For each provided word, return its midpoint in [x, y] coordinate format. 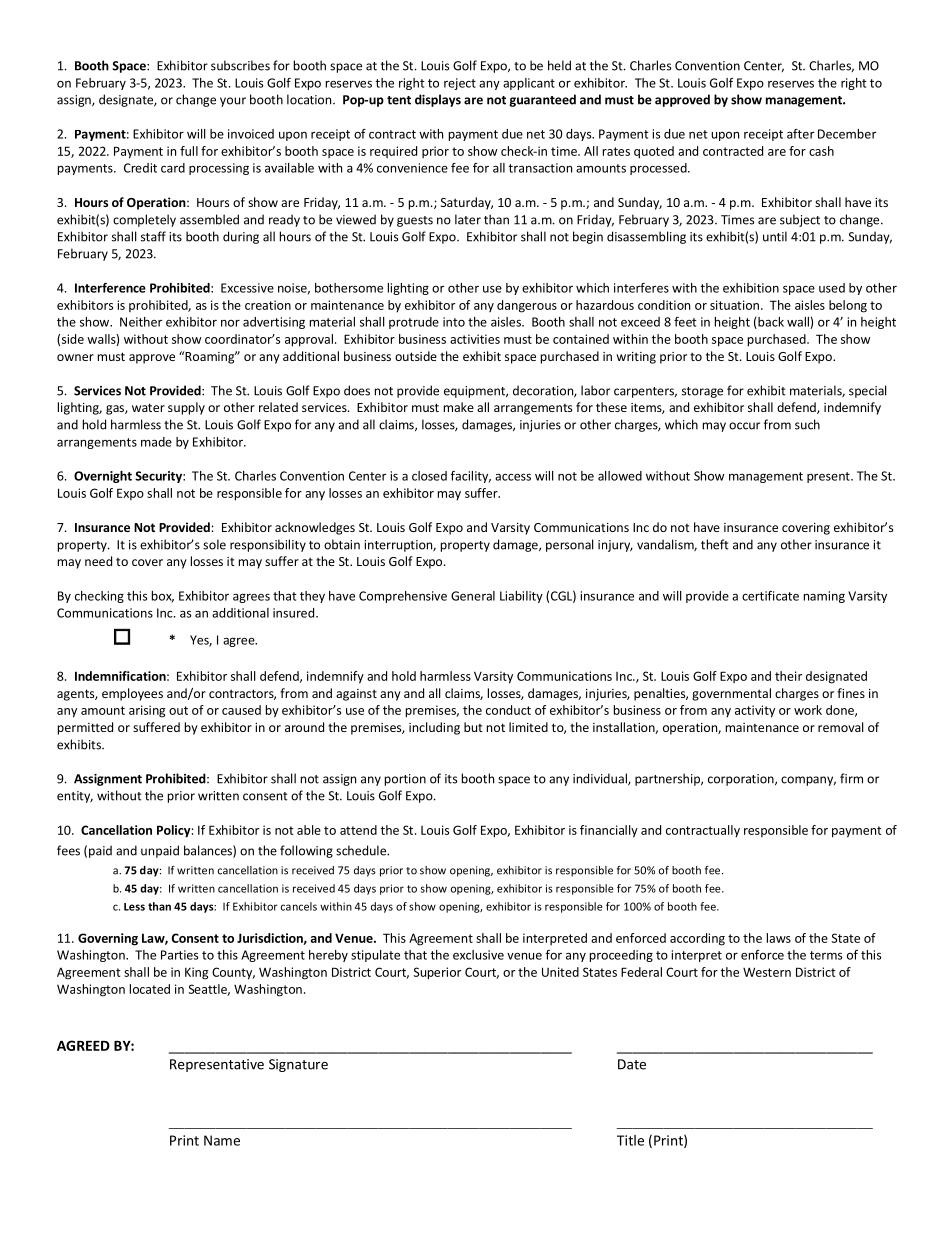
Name [222, 1140]
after [800, 134]
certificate [770, 596]
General [473, 596]
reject [460, 84]
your [233, 102]
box [163, 597]
